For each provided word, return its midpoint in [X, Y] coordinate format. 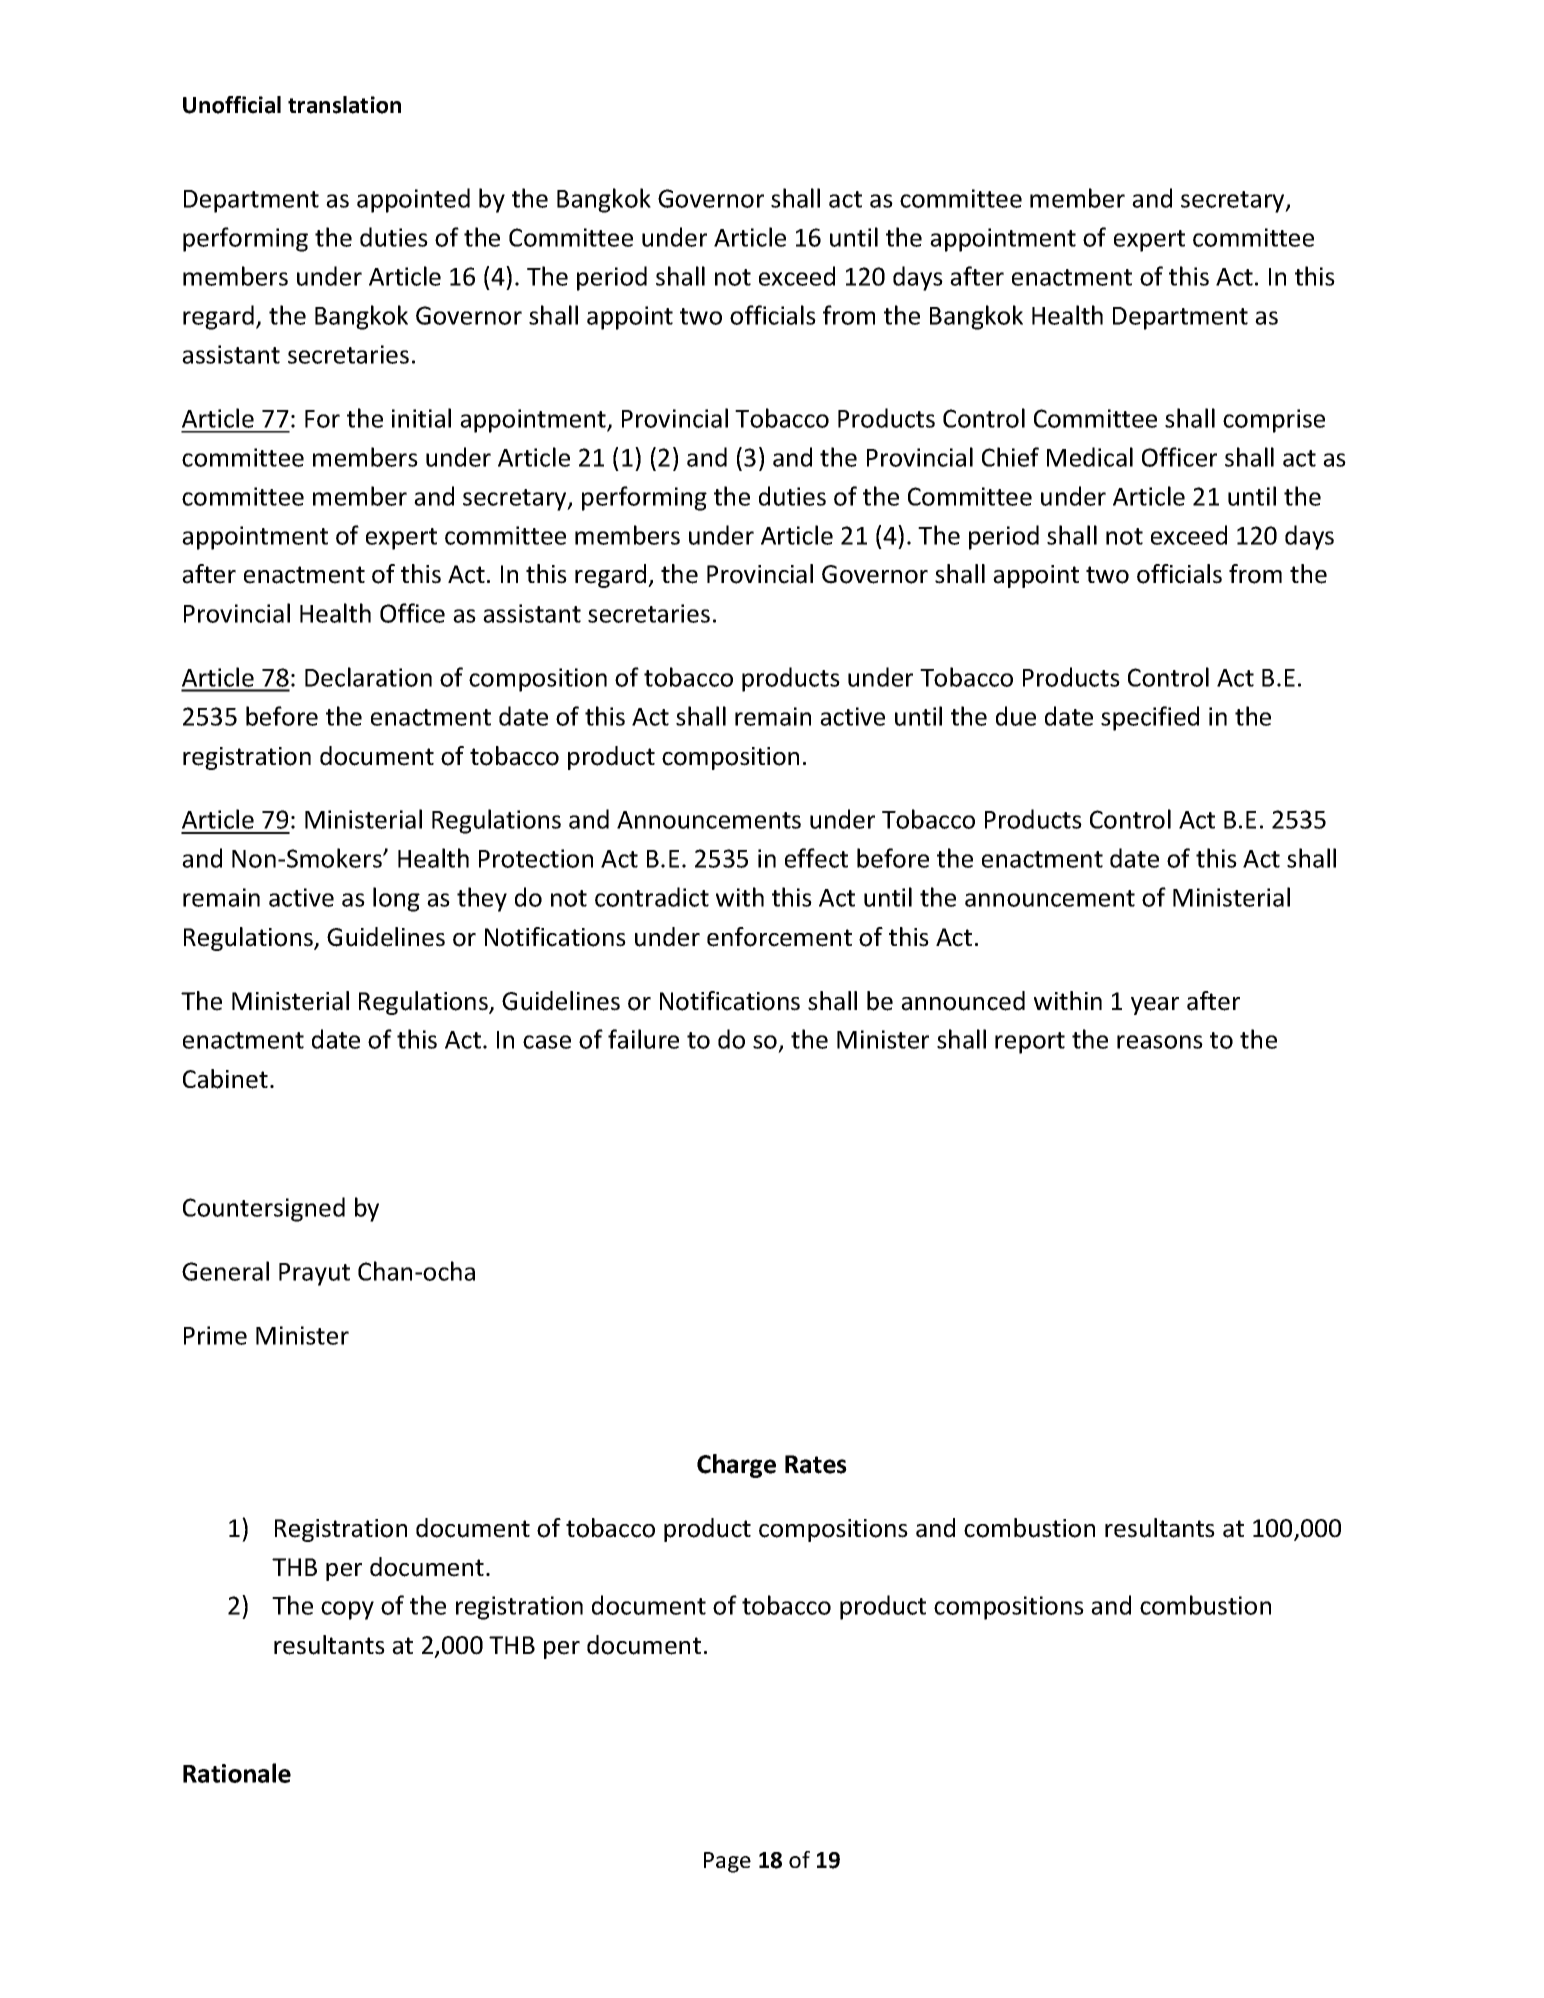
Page [727, 1862]
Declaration [368, 677]
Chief [1010, 457]
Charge [736, 1466]
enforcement [779, 937]
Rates [816, 1464]
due [1016, 716]
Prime [215, 1335]
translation [344, 105]
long [396, 899]
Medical [1090, 457]
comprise [1274, 421]
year [1155, 1006]
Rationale [237, 1773]
